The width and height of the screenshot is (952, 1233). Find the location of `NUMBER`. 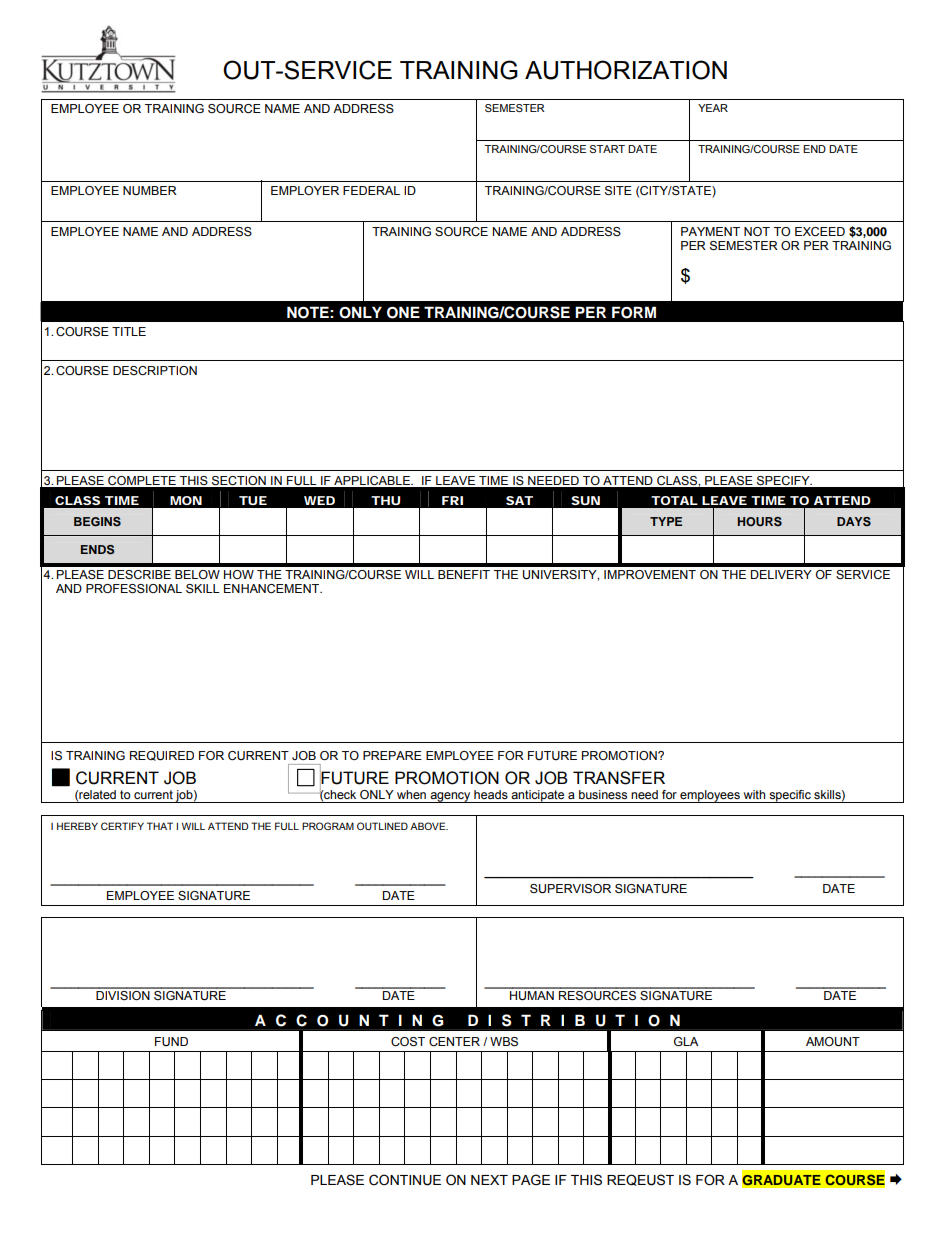

NUMBER is located at coordinates (150, 190).
